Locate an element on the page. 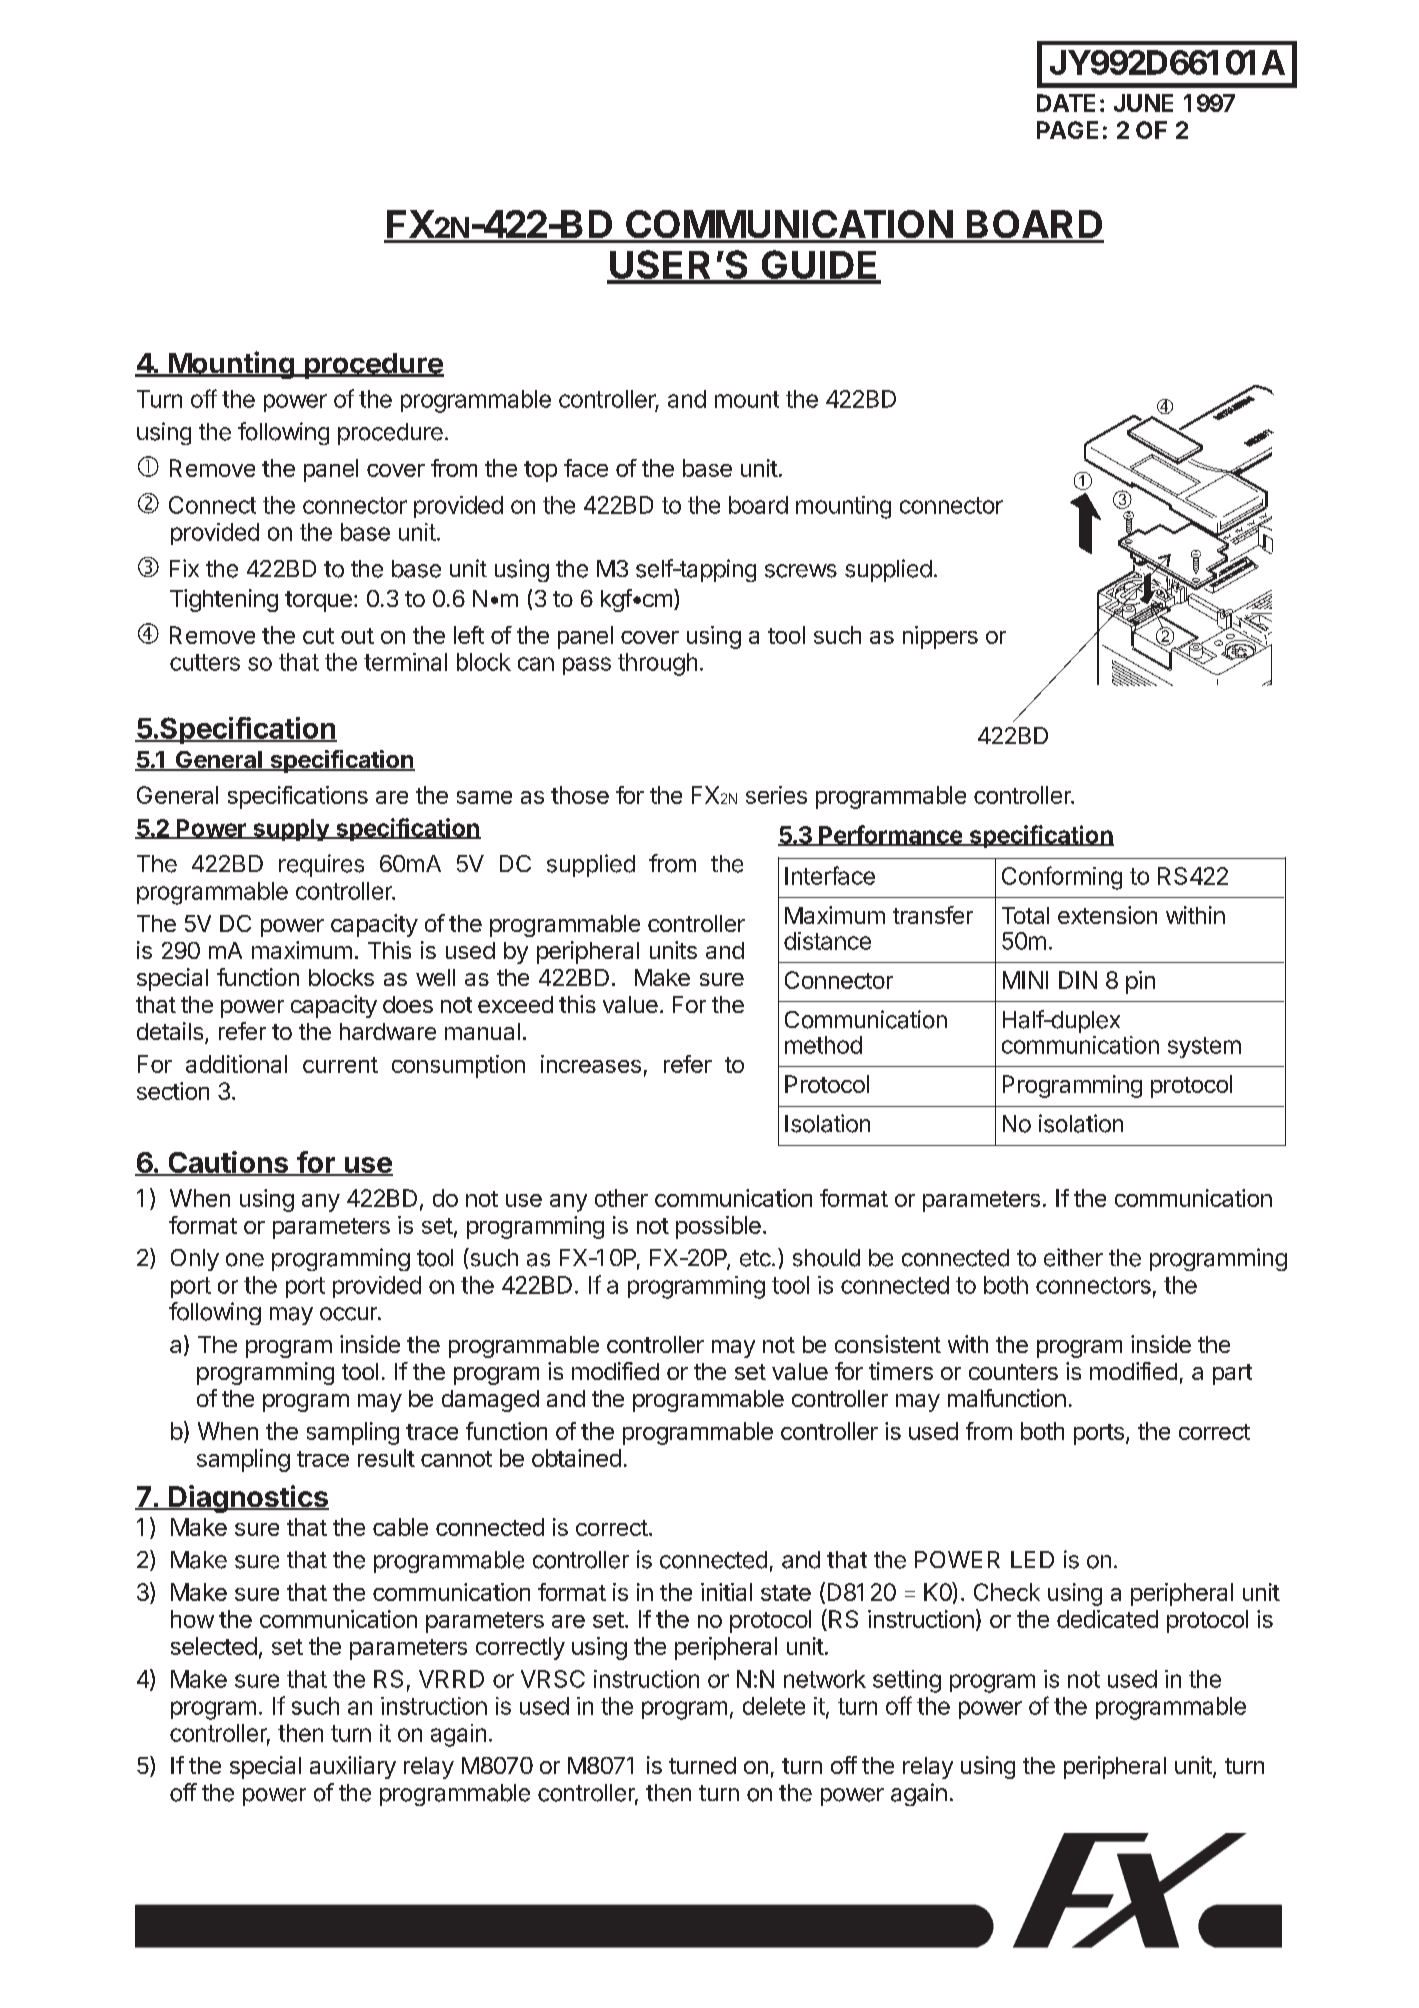 This image has width=1419, height=2008. either is located at coordinates (1073, 1257).
